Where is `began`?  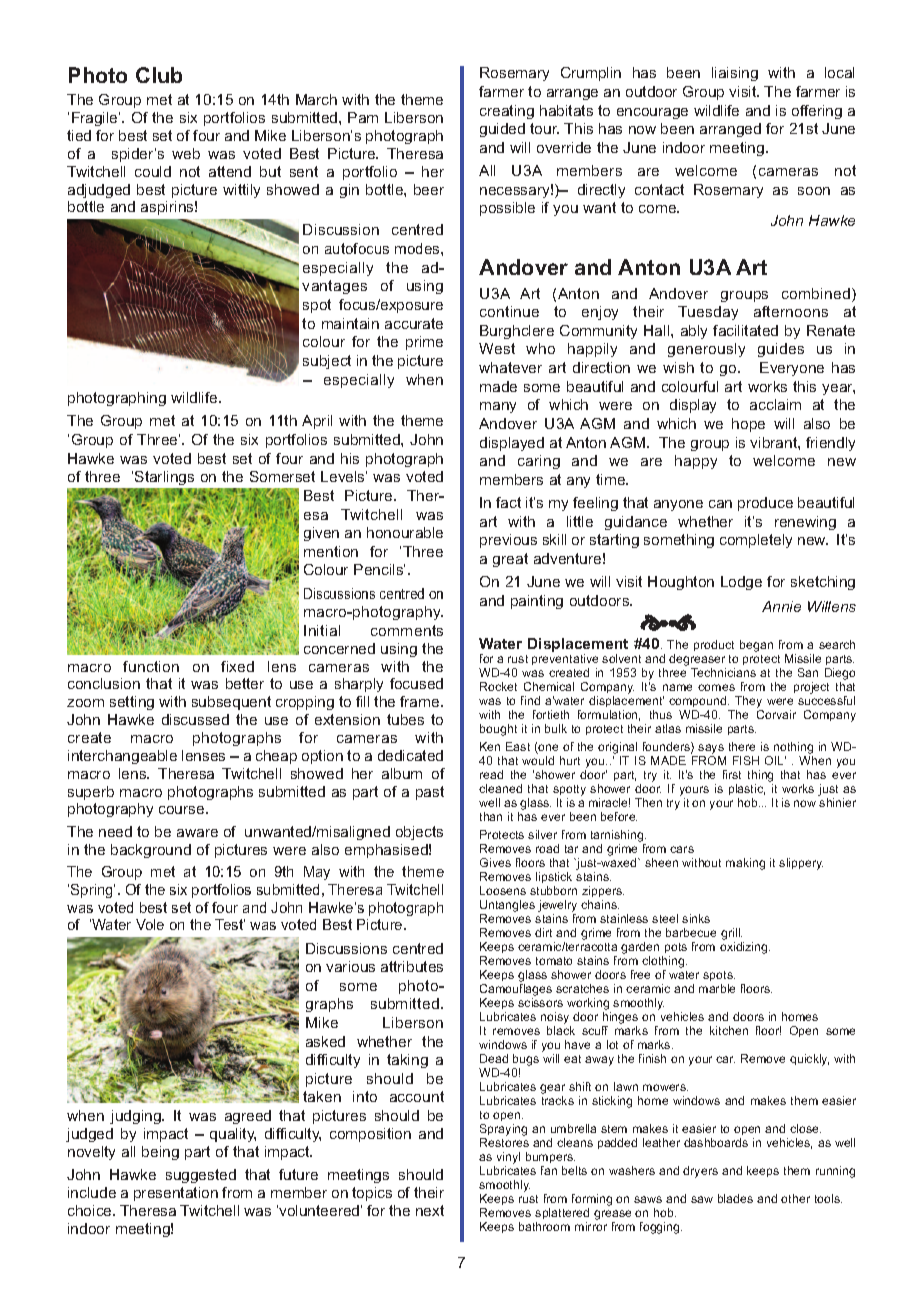 began is located at coordinates (756, 646).
